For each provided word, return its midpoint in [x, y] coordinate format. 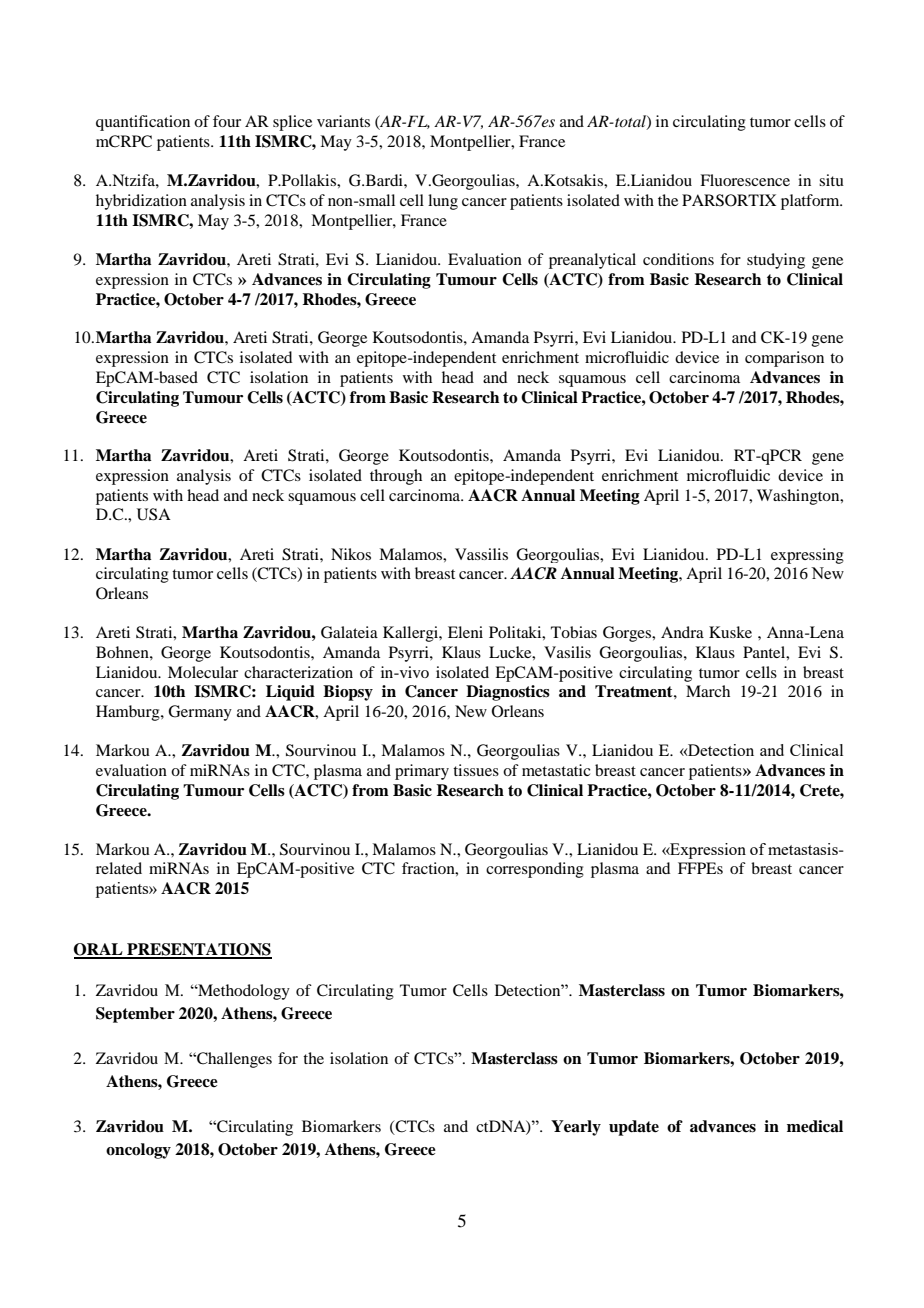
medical [815, 1126]
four [227, 121]
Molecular [203, 672]
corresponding [535, 870]
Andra [682, 632]
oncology [138, 1151]
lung [443, 202]
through [396, 477]
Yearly [576, 1128]
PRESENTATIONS [198, 950]
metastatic [556, 770]
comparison [784, 359]
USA [154, 514]
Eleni [465, 632]
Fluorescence [745, 180]
